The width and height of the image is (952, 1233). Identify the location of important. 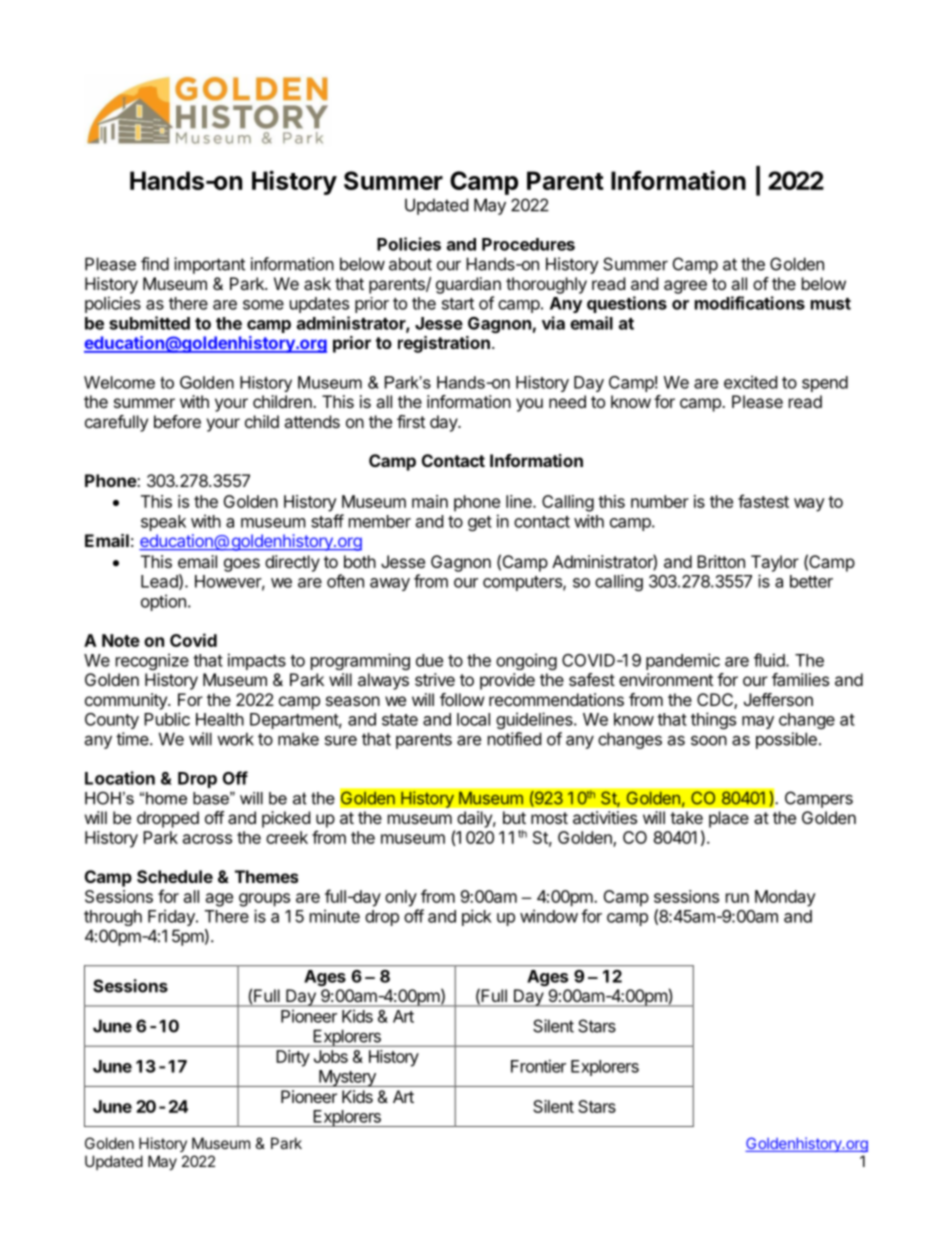
(209, 265).
